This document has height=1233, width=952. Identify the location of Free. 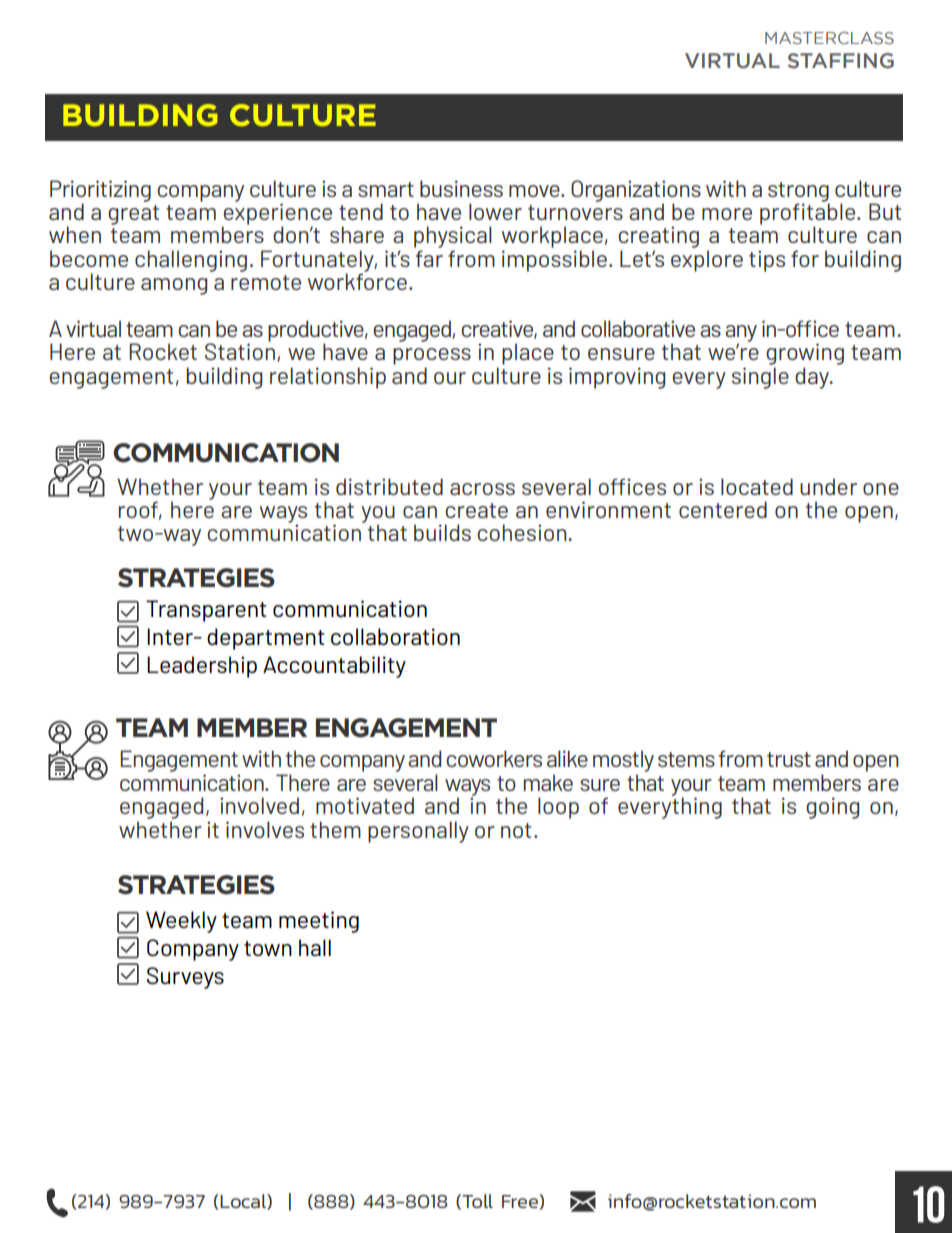
(521, 1202).
